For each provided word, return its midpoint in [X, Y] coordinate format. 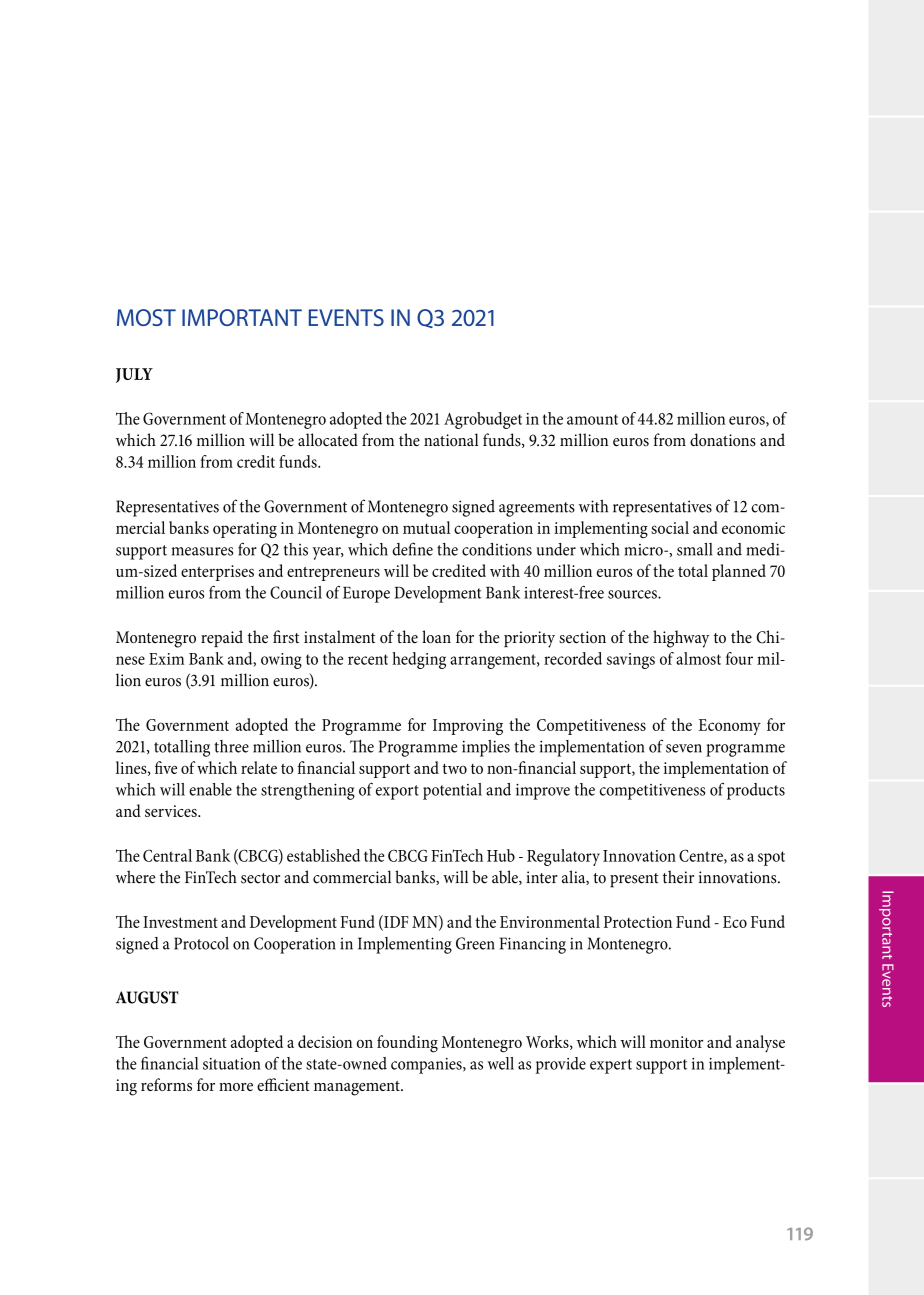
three [231, 746]
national [451, 440]
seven [684, 748]
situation [232, 1064]
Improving [468, 727]
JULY [134, 375]
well [500, 1063]
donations [723, 440]
